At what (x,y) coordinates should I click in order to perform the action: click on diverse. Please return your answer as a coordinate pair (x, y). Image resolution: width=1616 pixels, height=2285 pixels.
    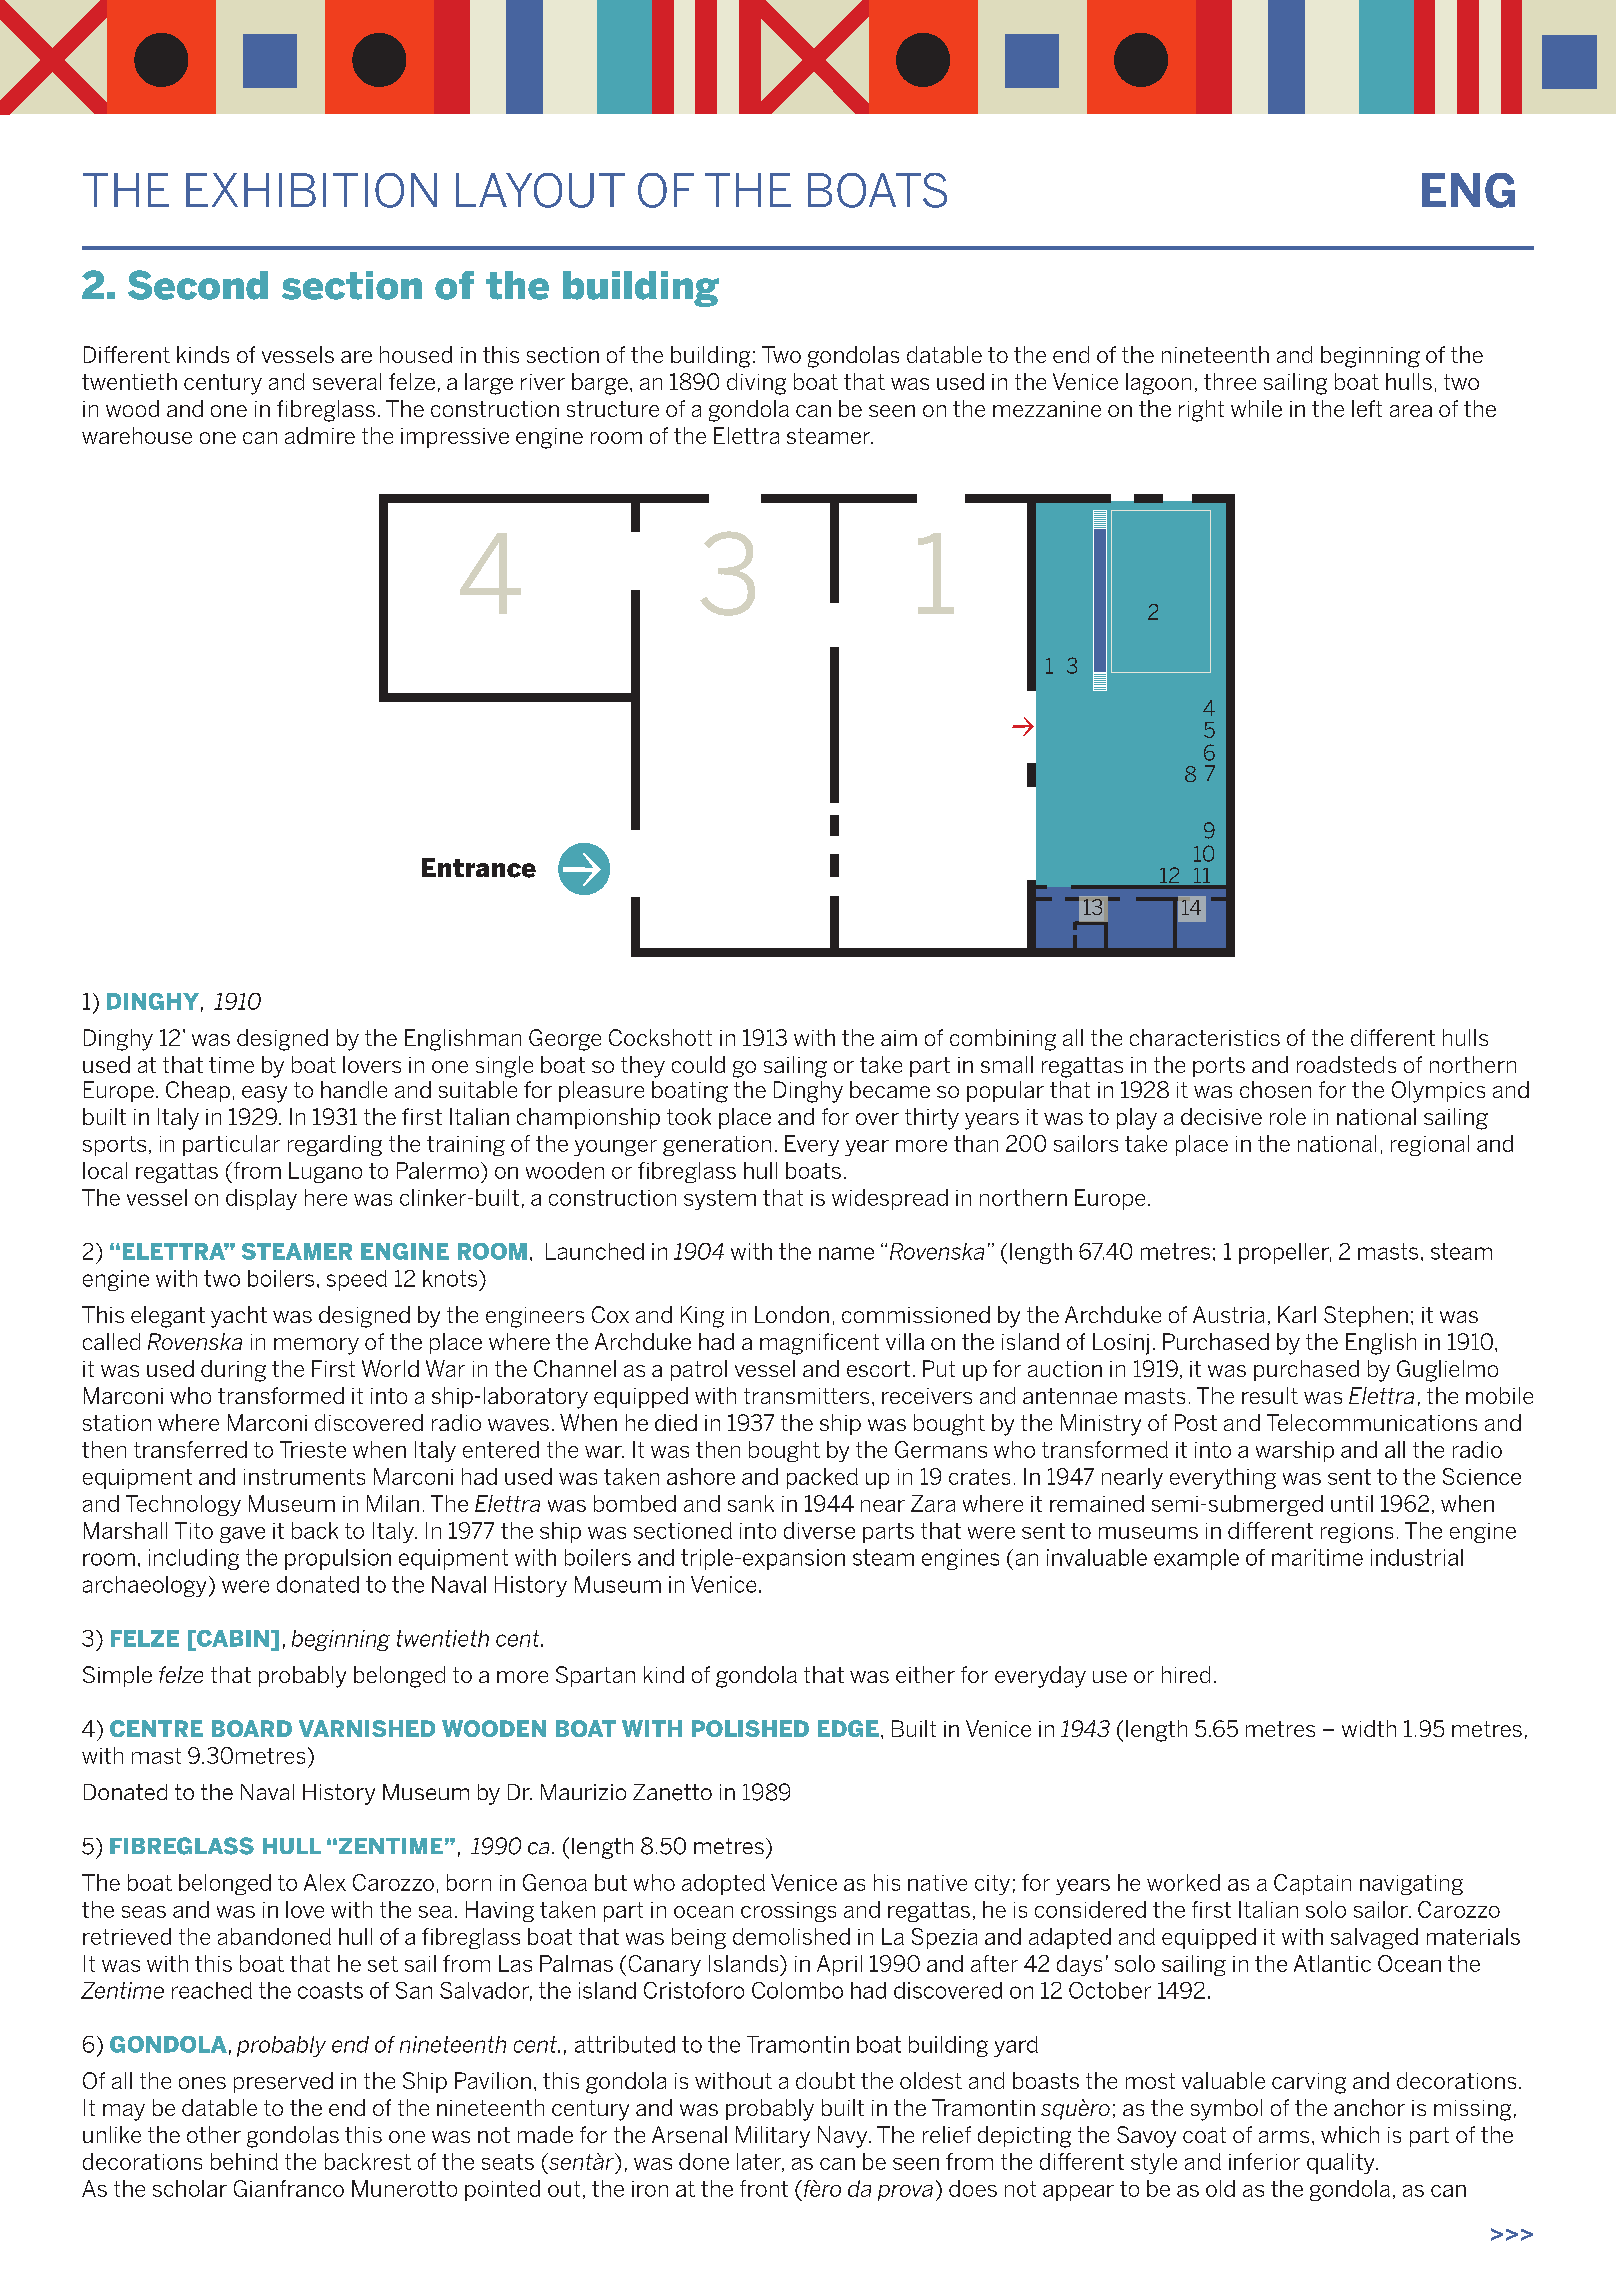
    Looking at the image, I should click on (819, 1530).
